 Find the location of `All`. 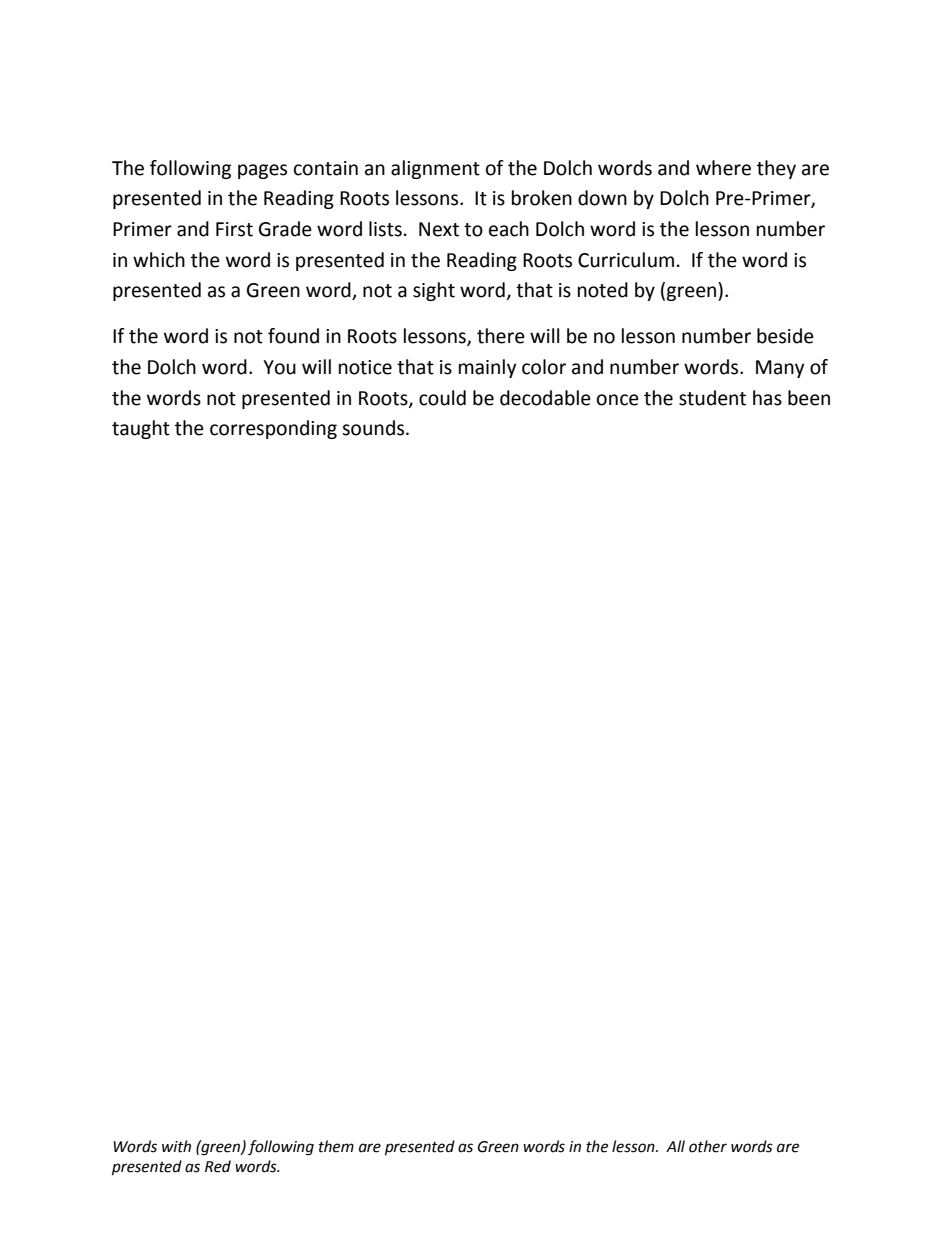

All is located at coordinates (675, 1146).
